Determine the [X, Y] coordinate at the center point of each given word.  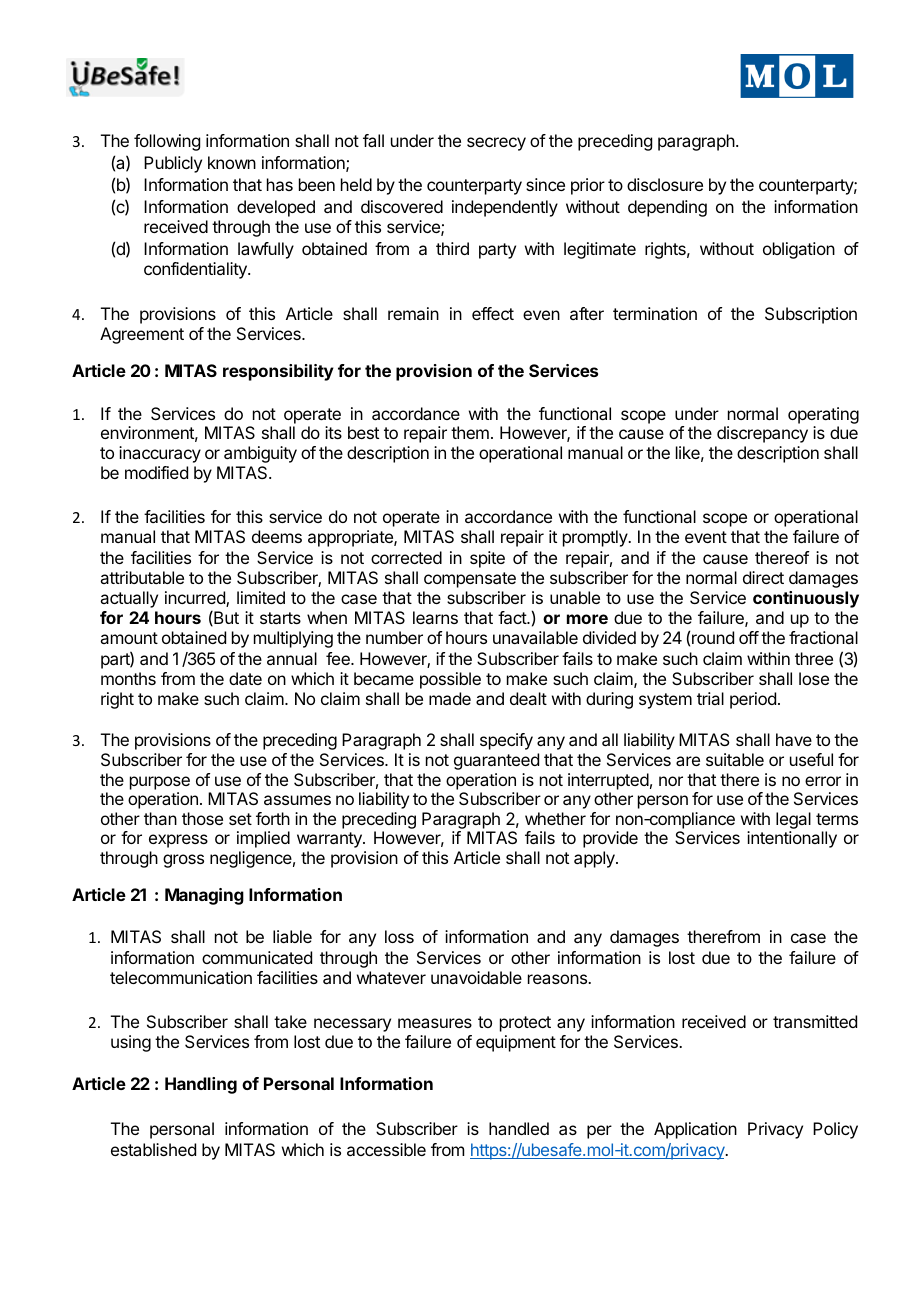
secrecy [496, 144]
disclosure [665, 184]
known [232, 162]
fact [513, 617]
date [245, 678]
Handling [201, 1085]
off [749, 637]
